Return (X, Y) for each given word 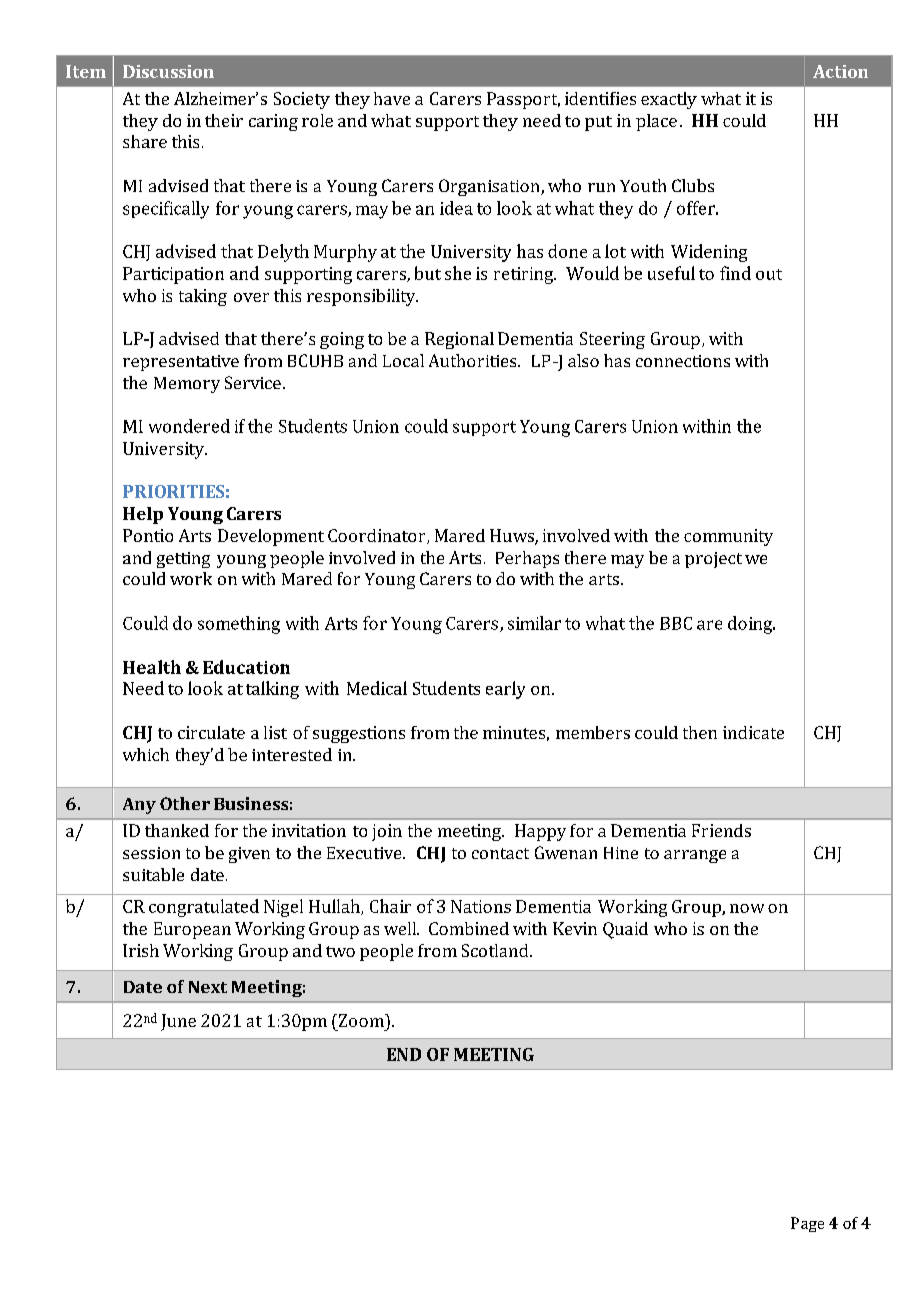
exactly (669, 100)
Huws (513, 537)
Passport (523, 100)
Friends (721, 830)
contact (500, 853)
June (178, 1022)
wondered (189, 426)
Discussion (168, 71)
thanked (177, 830)
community (728, 537)
